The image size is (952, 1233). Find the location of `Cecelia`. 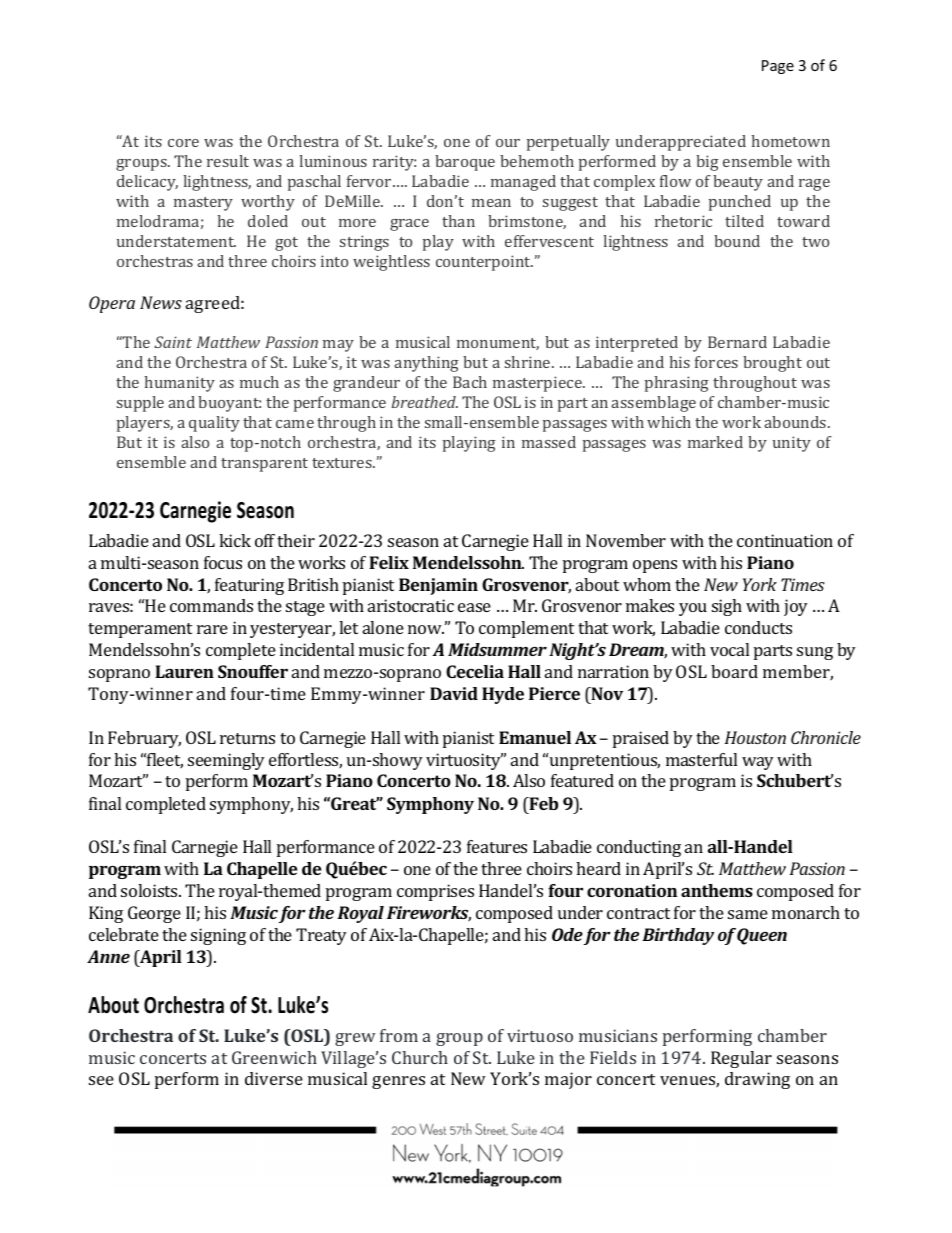

Cecelia is located at coordinates (475, 671).
